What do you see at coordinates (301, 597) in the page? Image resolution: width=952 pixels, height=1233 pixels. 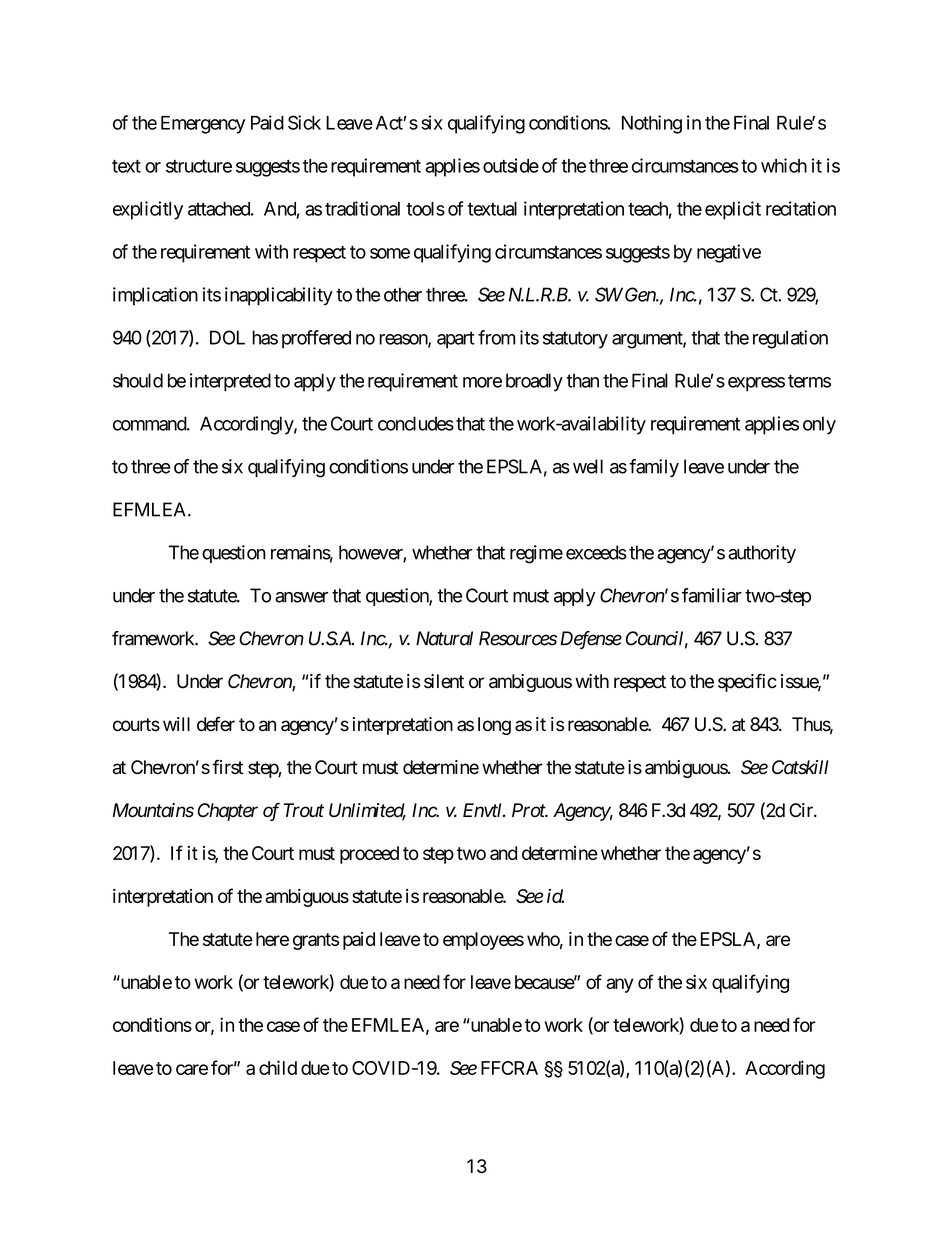 I see `answer` at bounding box center [301, 597].
